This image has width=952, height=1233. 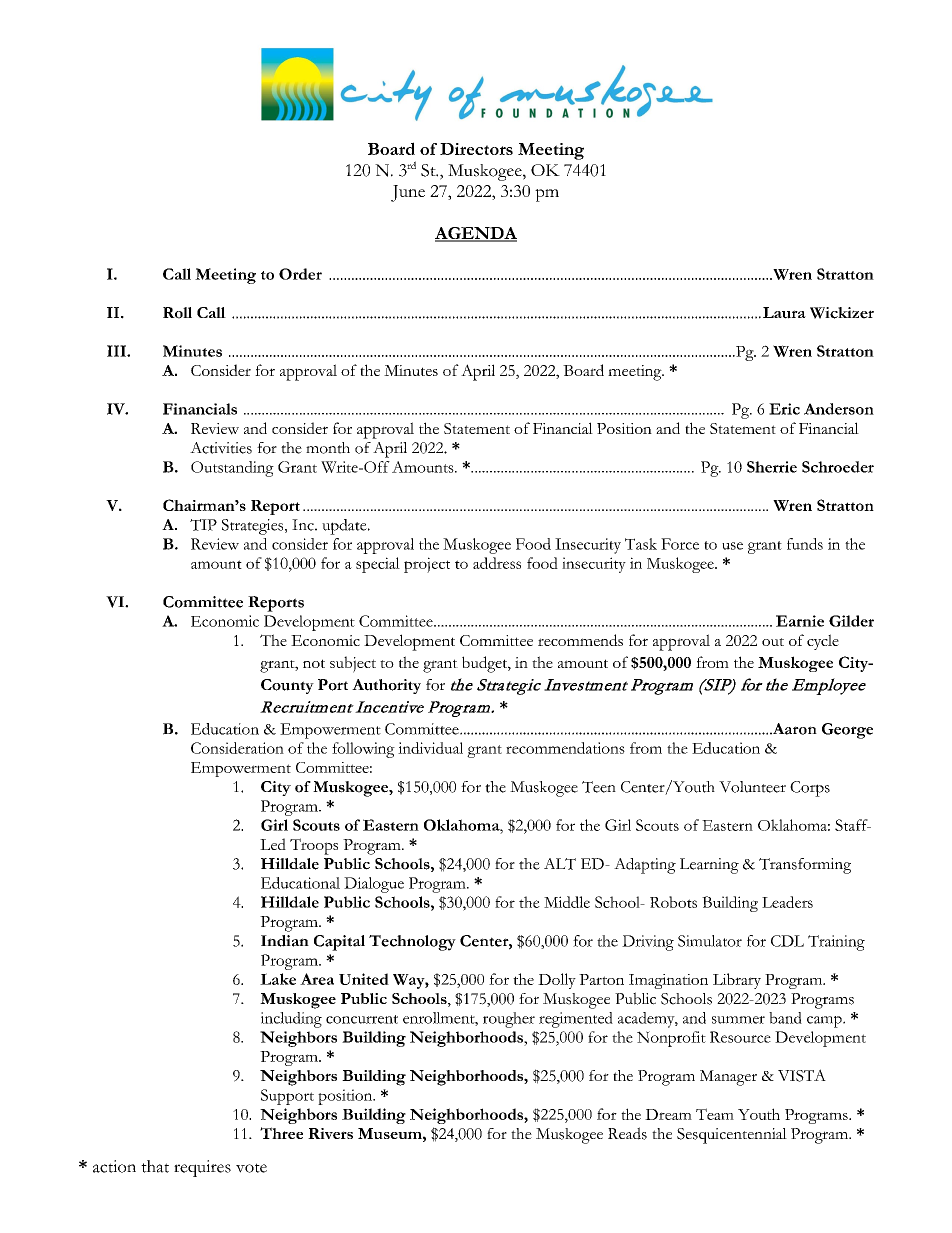 What do you see at coordinates (805, 544) in the image?
I see `funds` at bounding box center [805, 544].
